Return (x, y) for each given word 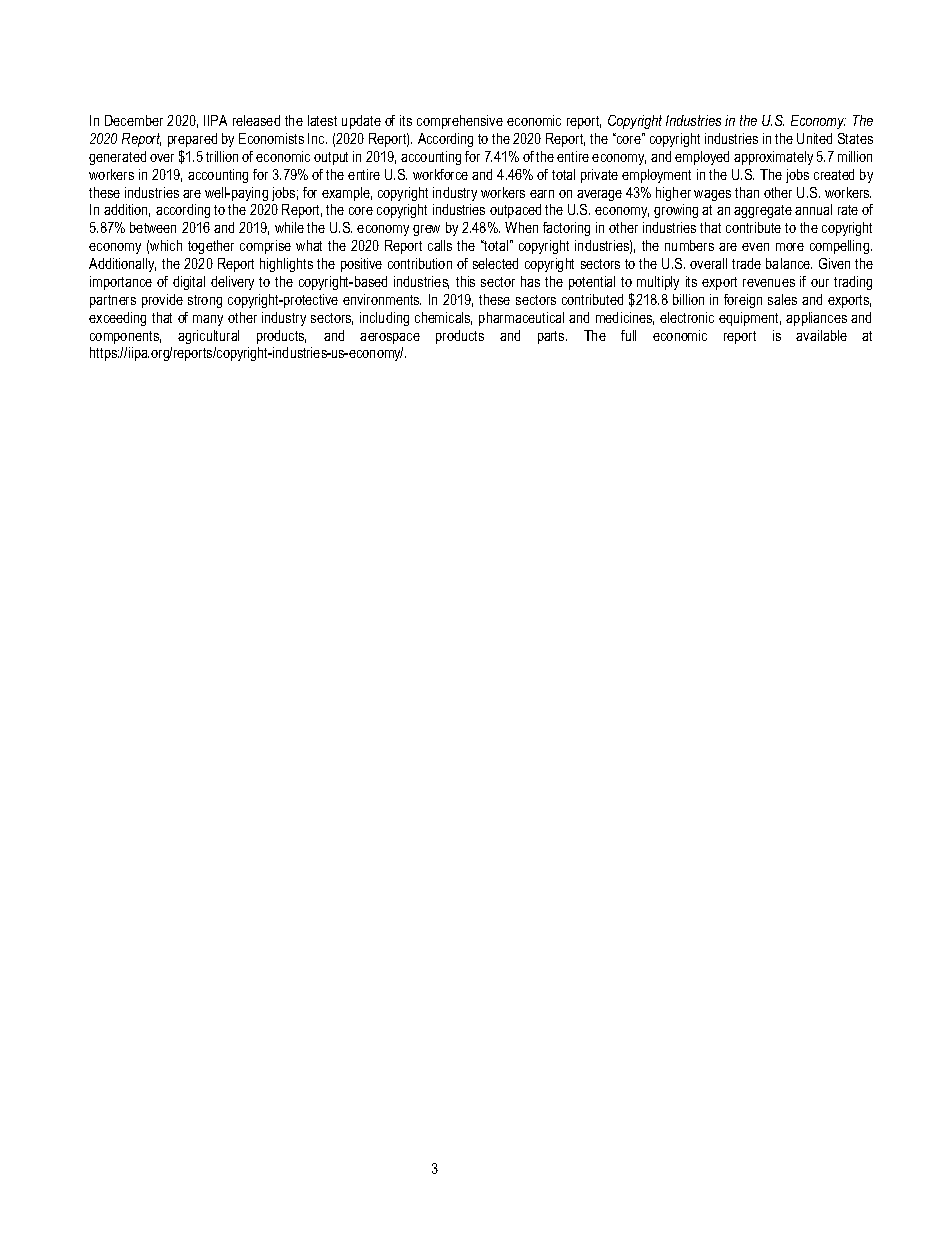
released (256, 120)
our (820, 283)
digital (189, 283)
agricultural (208, 337)
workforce (440, 174)
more (790, 247)
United (814, 138)
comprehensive (460, 122)
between (153, 227)
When (521, 227)
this (465, 281)
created (834, 174)
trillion (222, 156)
